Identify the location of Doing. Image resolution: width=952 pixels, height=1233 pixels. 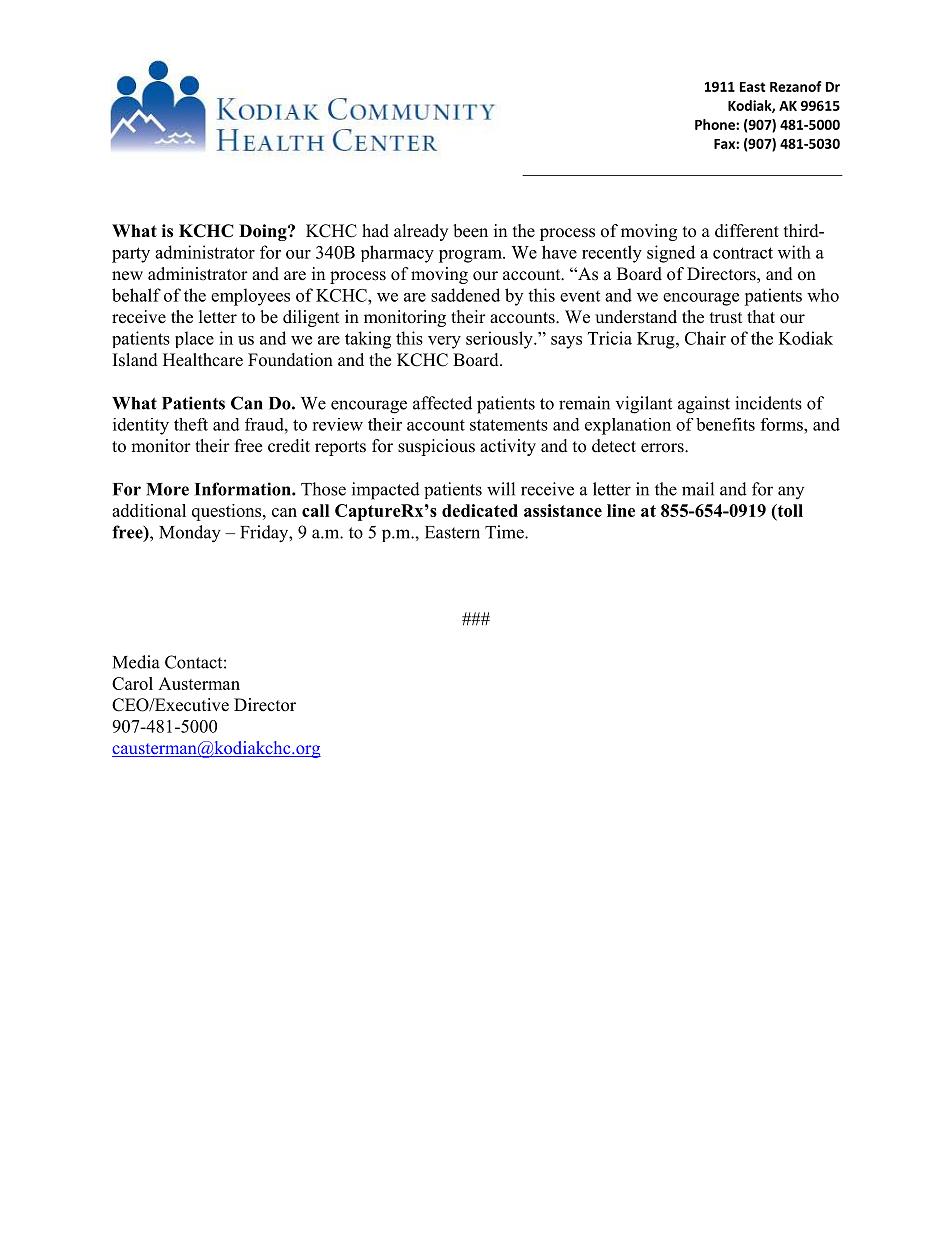
(264, 232).
